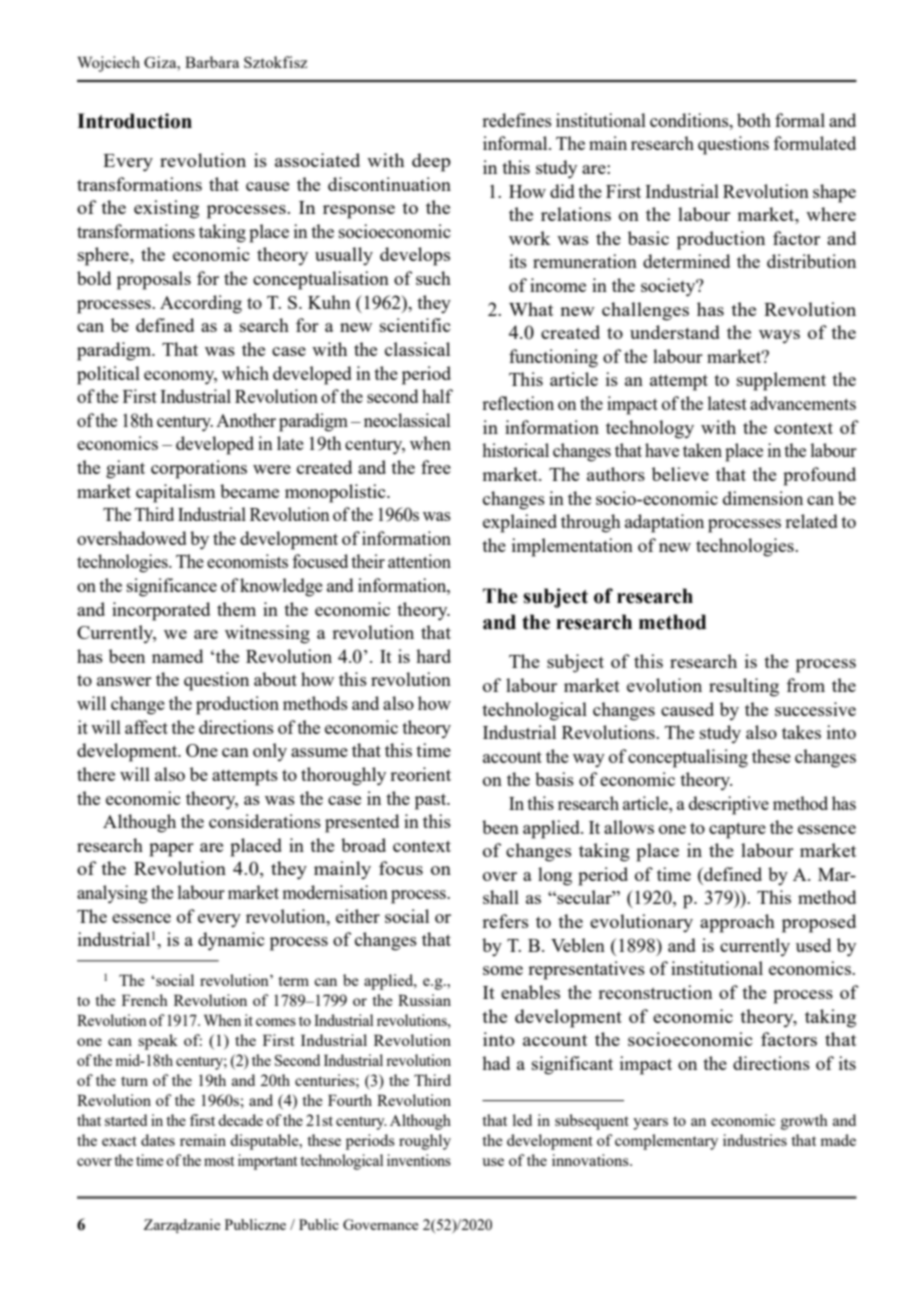 The width and height of the screenshot is (923, 1300). I want to click on inventions, so click(419, 1160).
